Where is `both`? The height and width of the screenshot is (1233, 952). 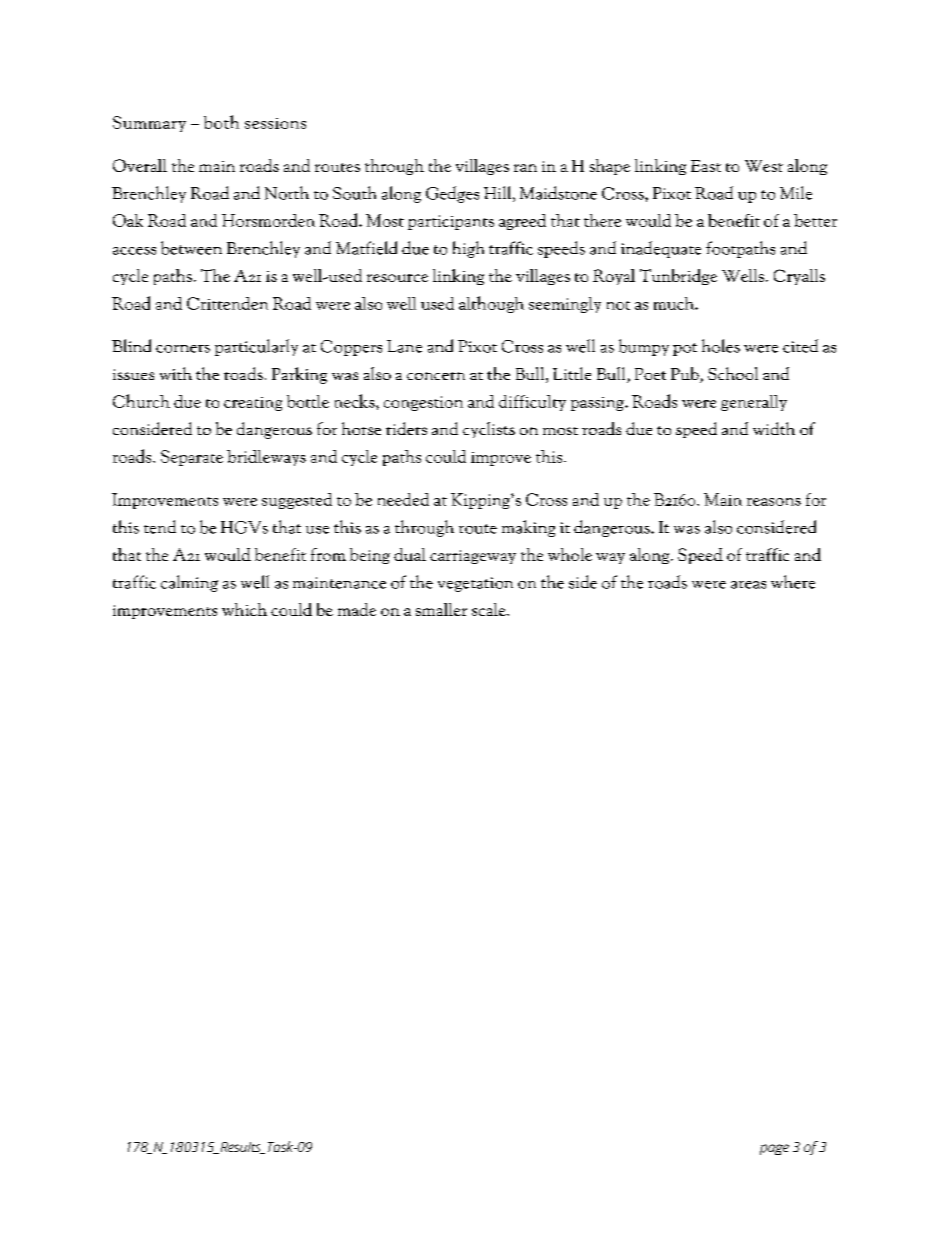
both is located at coordinates (221, 122).
